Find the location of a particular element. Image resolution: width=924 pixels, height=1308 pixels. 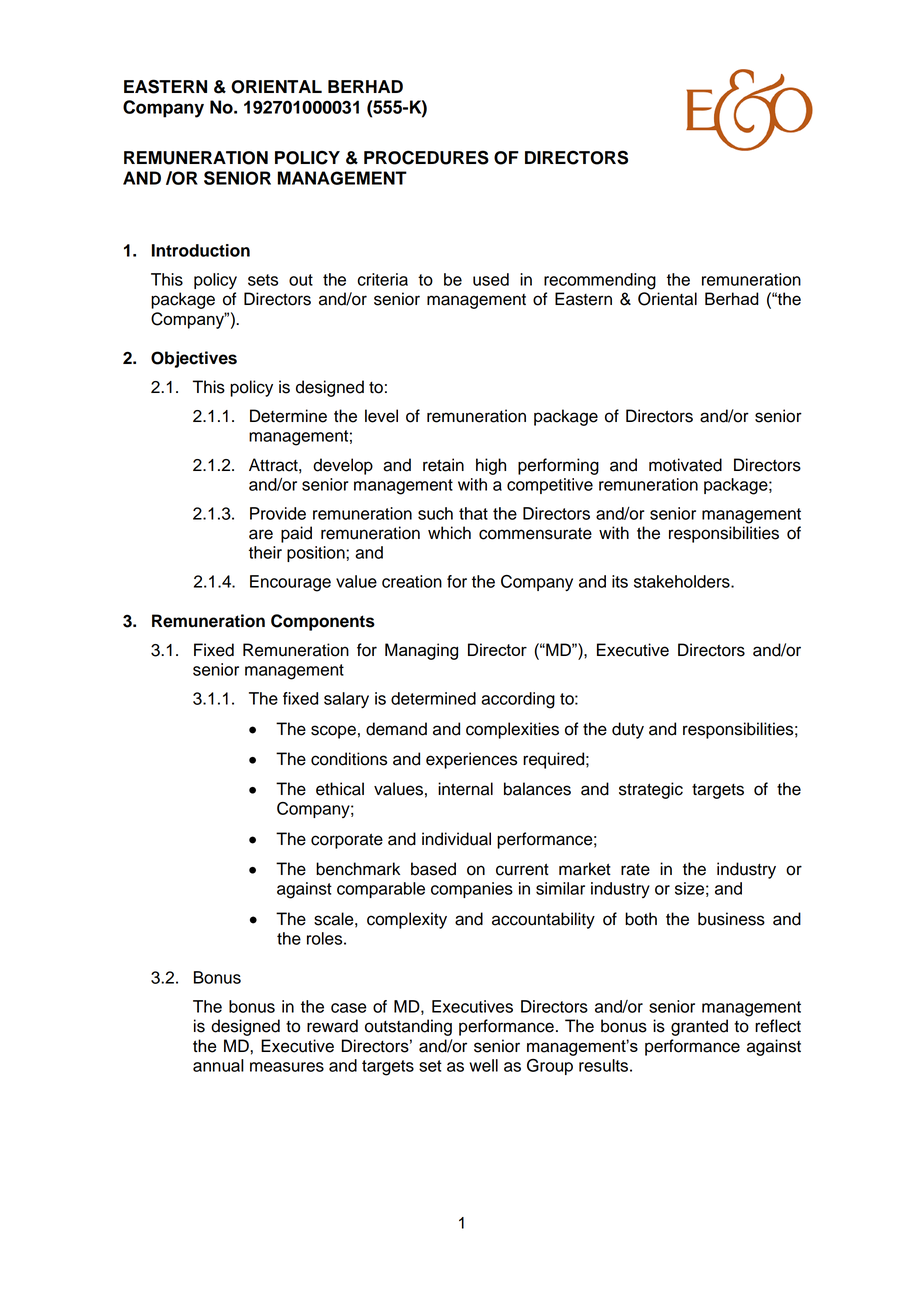

recommending is located at coordinates (600, 281).
